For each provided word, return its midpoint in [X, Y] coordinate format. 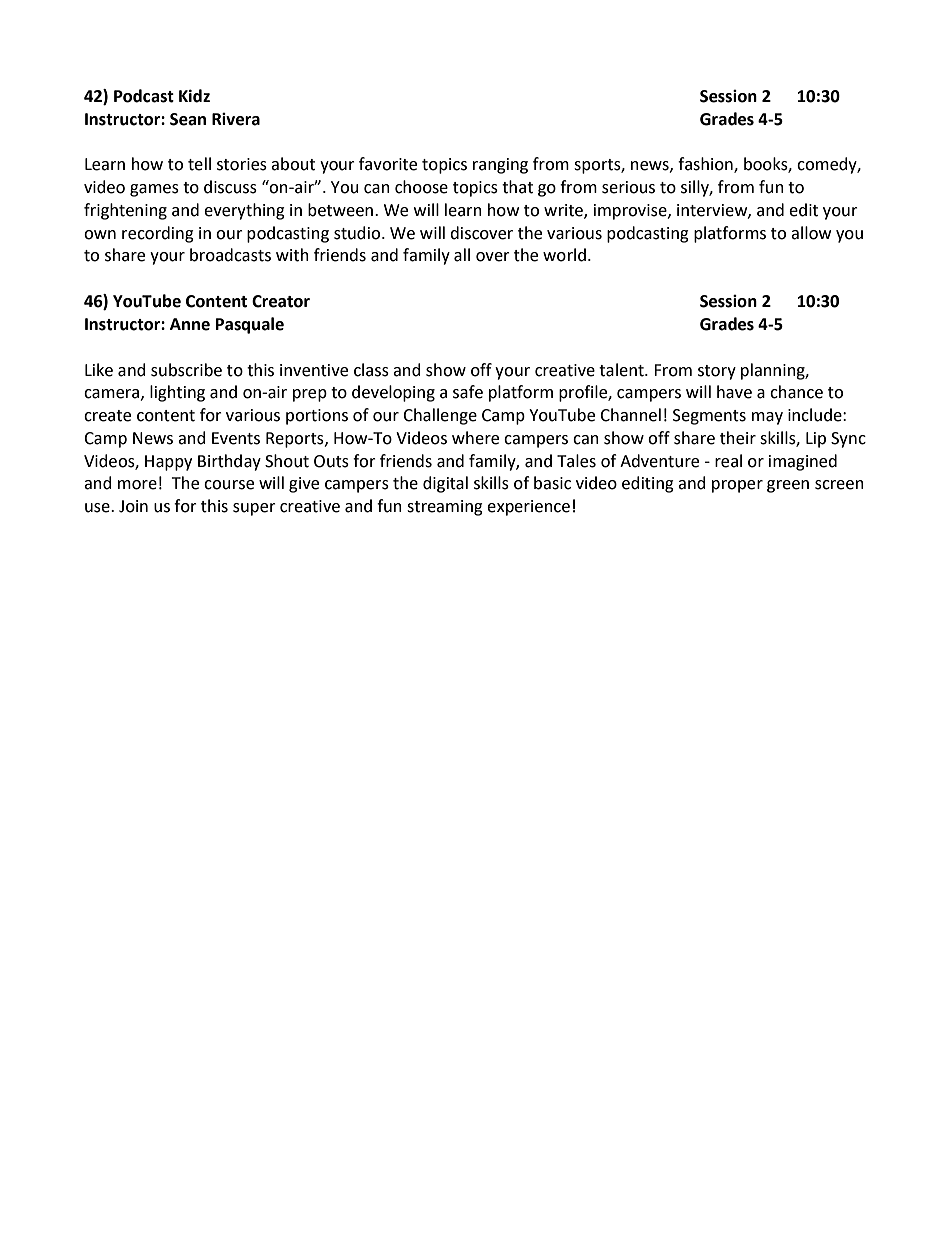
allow [811, 233]
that [517, 187]
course [229, 485]
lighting [177, 393]
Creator [281, 301]
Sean [188, 119]
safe [468, 392]
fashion [706, 165]
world [564, 255]
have [734, 392]
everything [244, 211]
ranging [500, 166]
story [717, 372]
